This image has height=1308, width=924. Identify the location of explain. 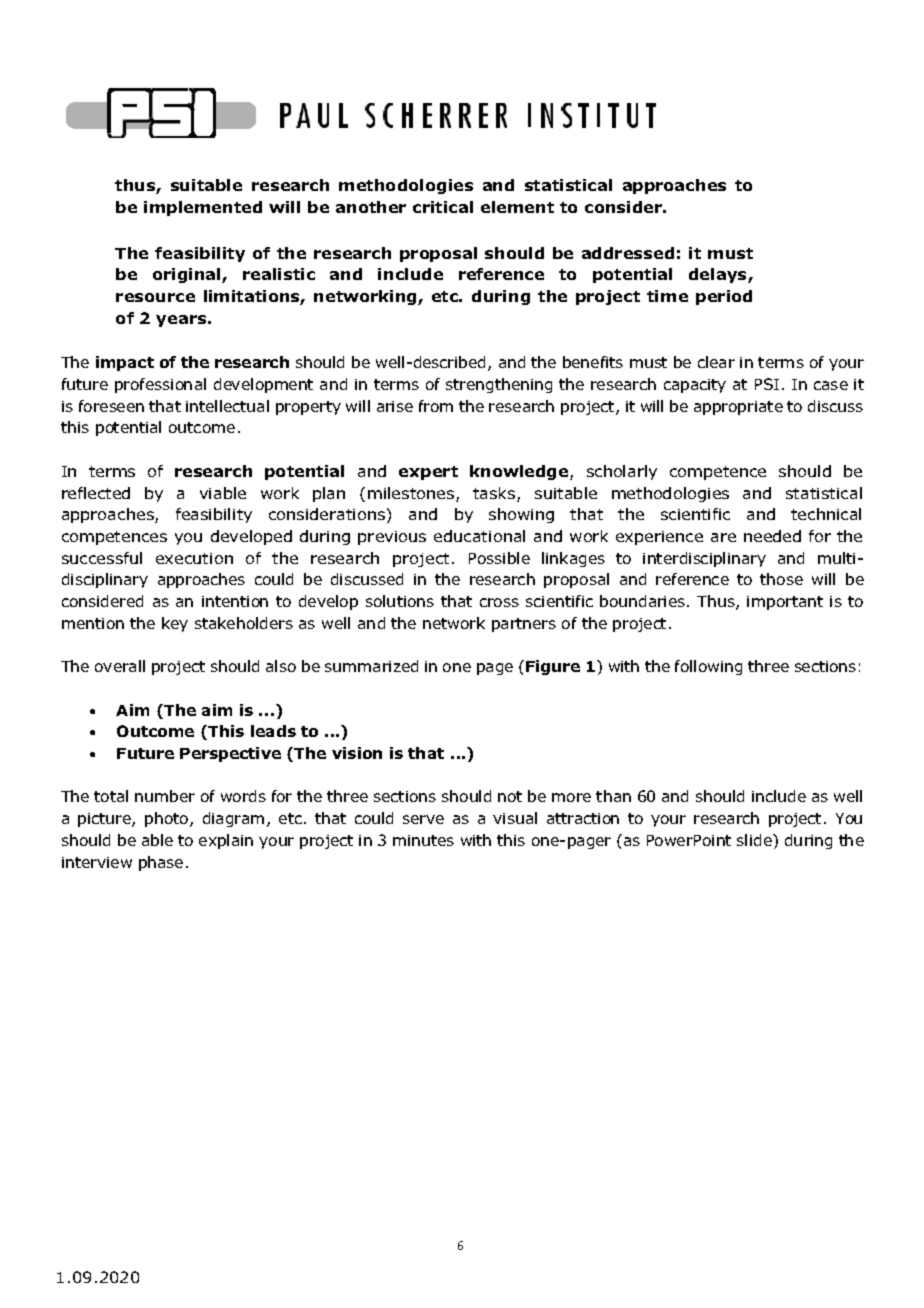
(226, 841).
